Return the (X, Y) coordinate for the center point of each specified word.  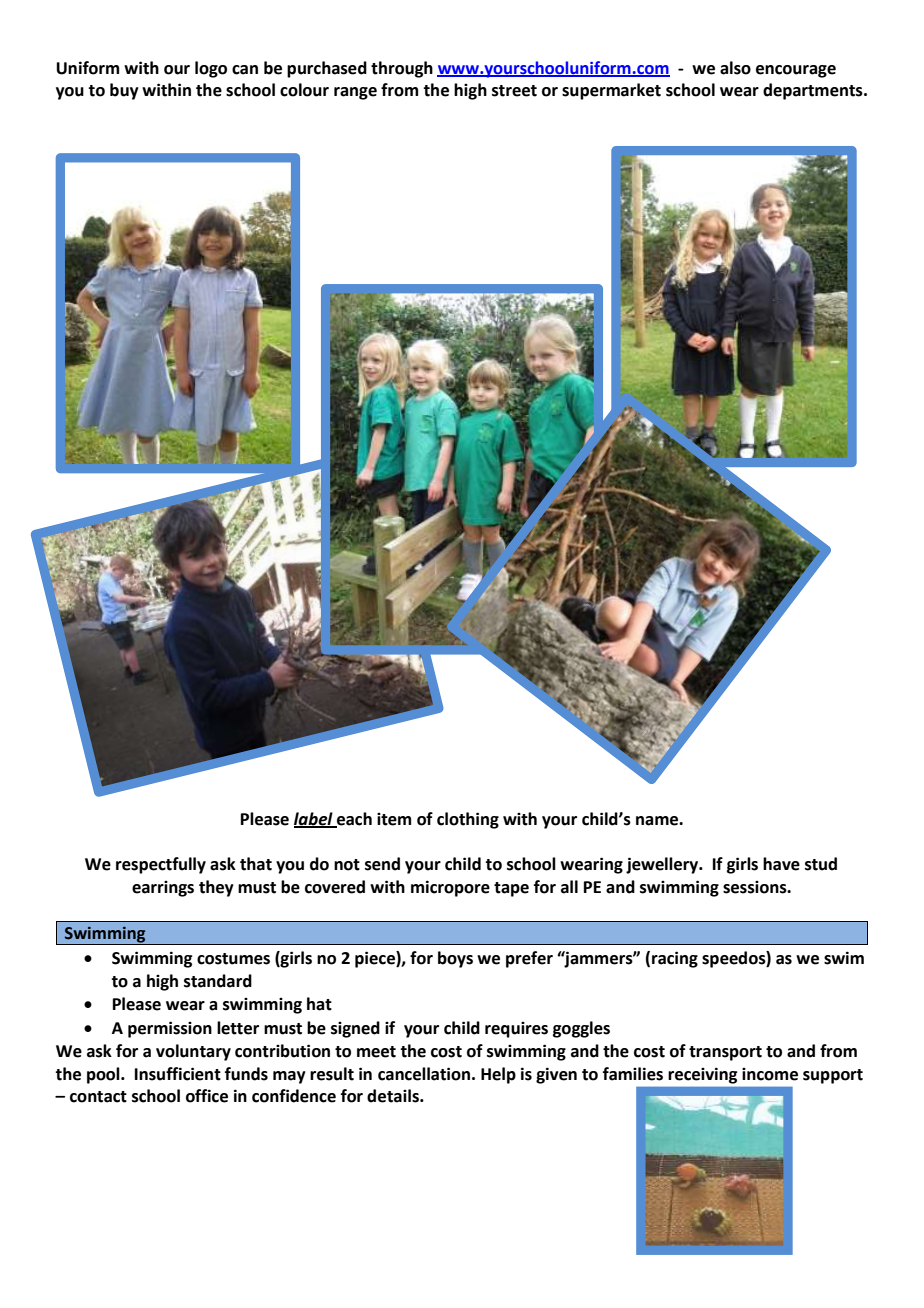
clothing (468, 820)
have (781, 864)
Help (498, 1075)
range (355, 93)
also (735, 68)
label (314, 819)
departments (814, 91)
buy (124, 91)
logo (211, 69)
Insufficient (178, 1074)
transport (725, 1053)
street (514, 91)
